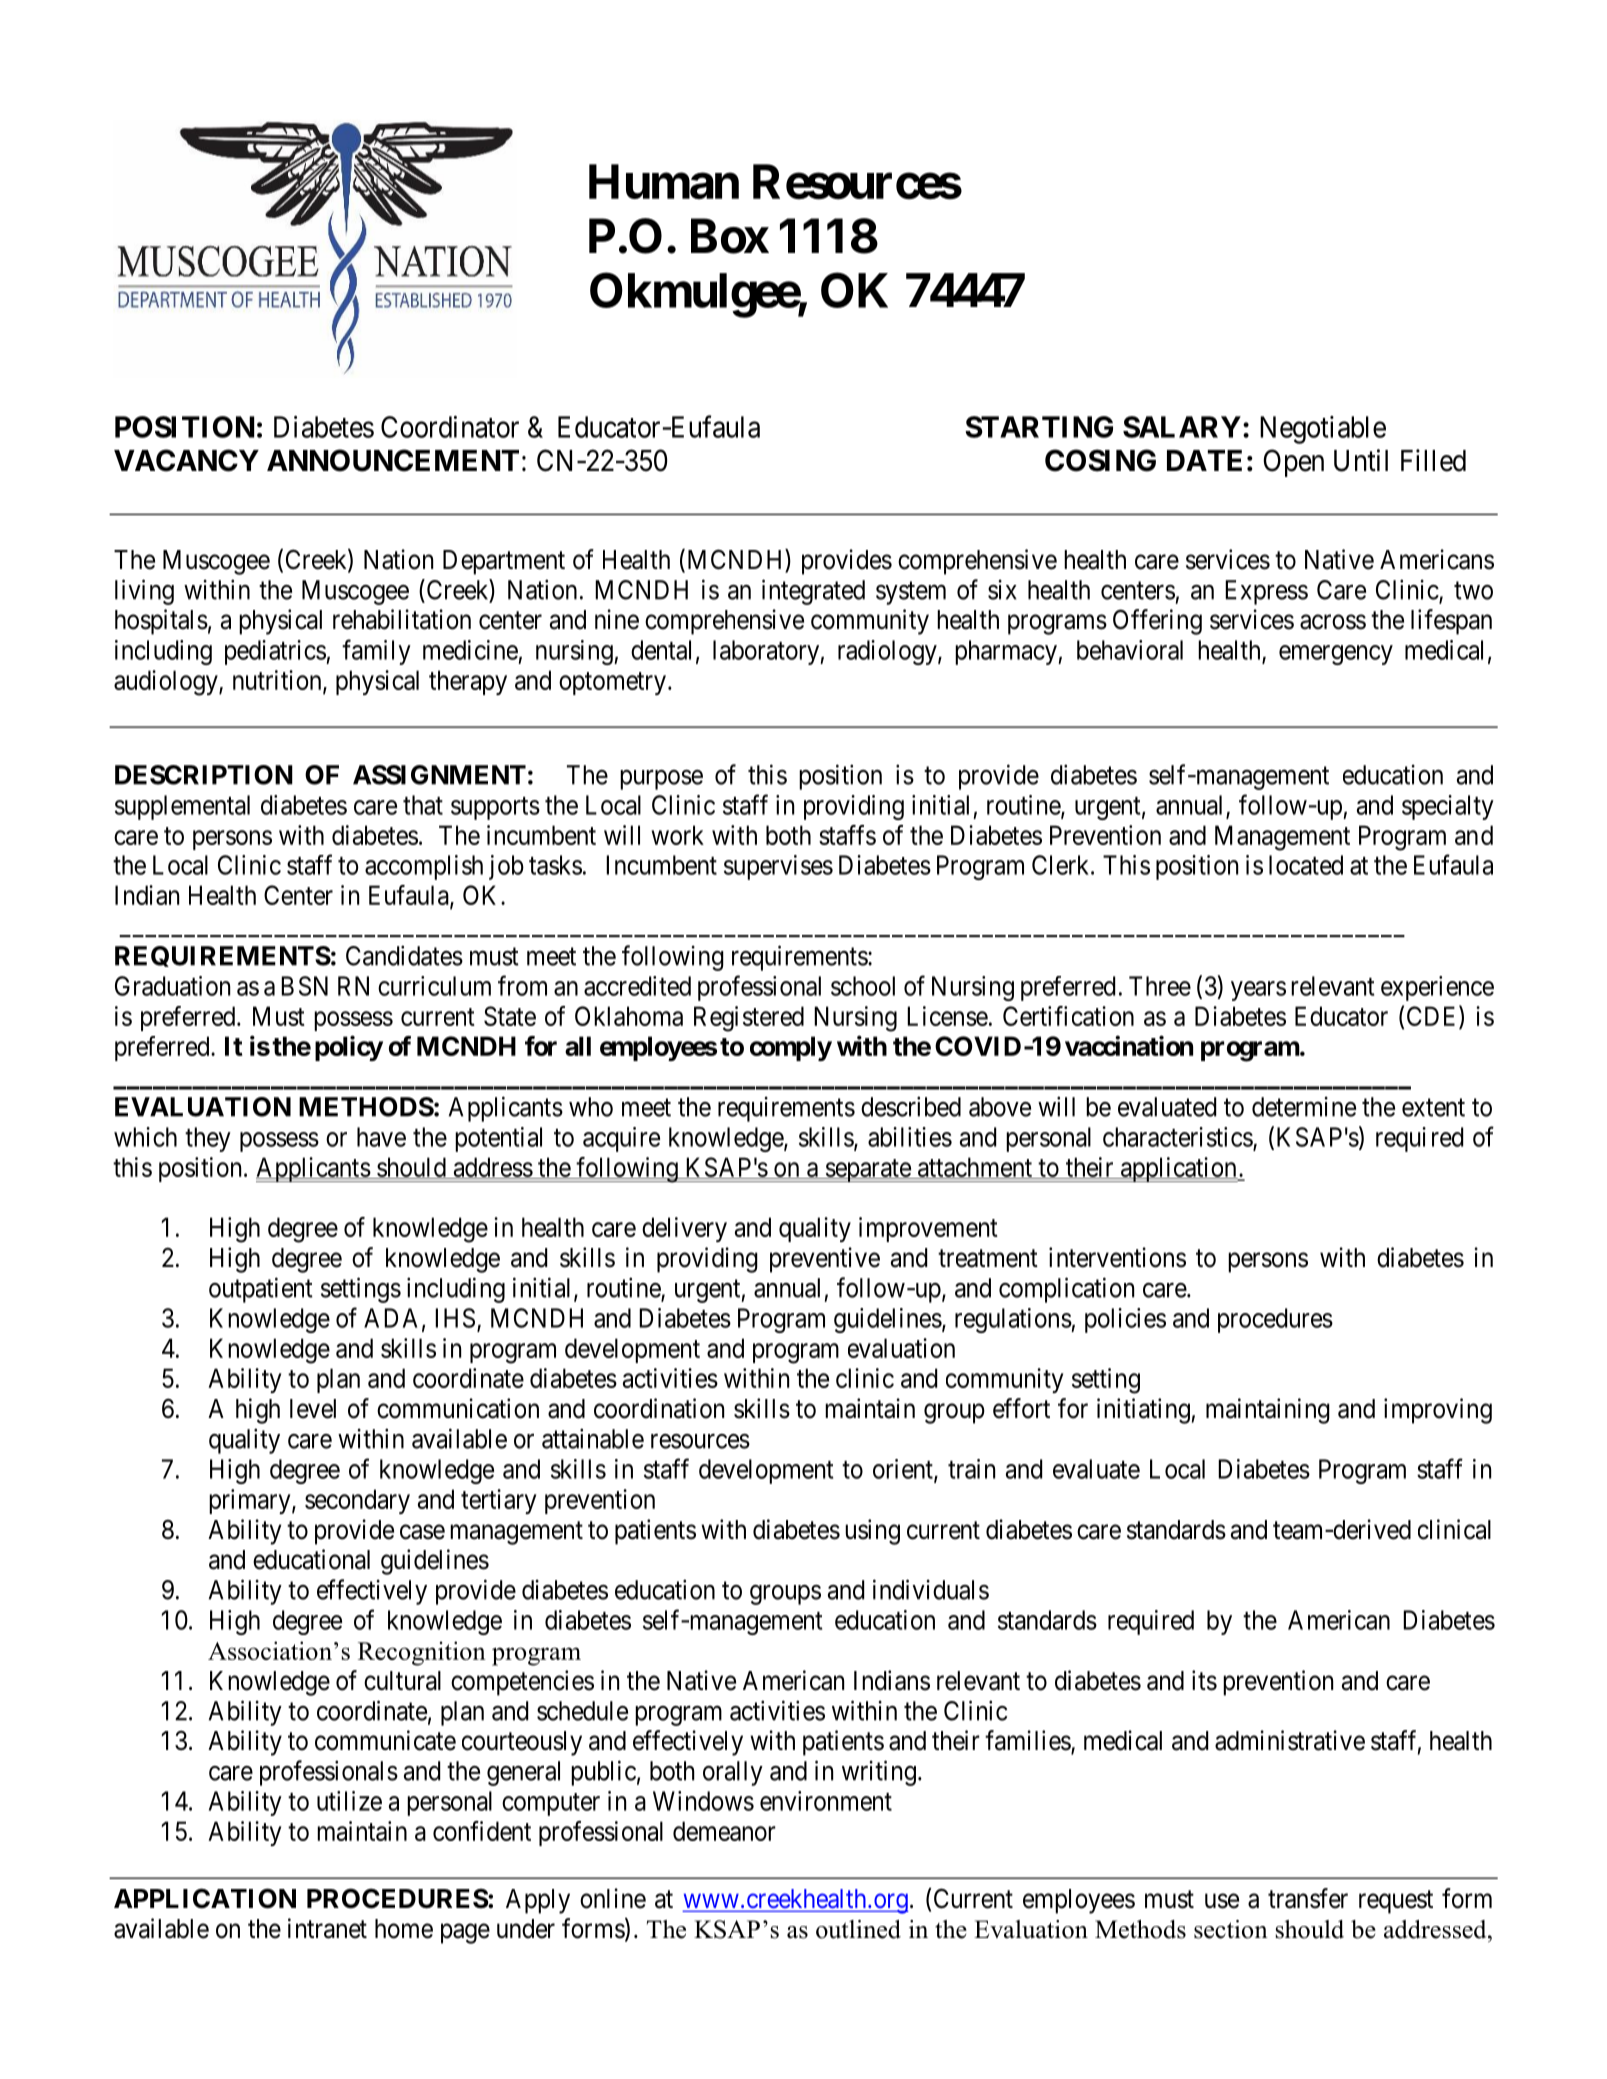  I want to click on Negotiable, so click(1323, 430).
